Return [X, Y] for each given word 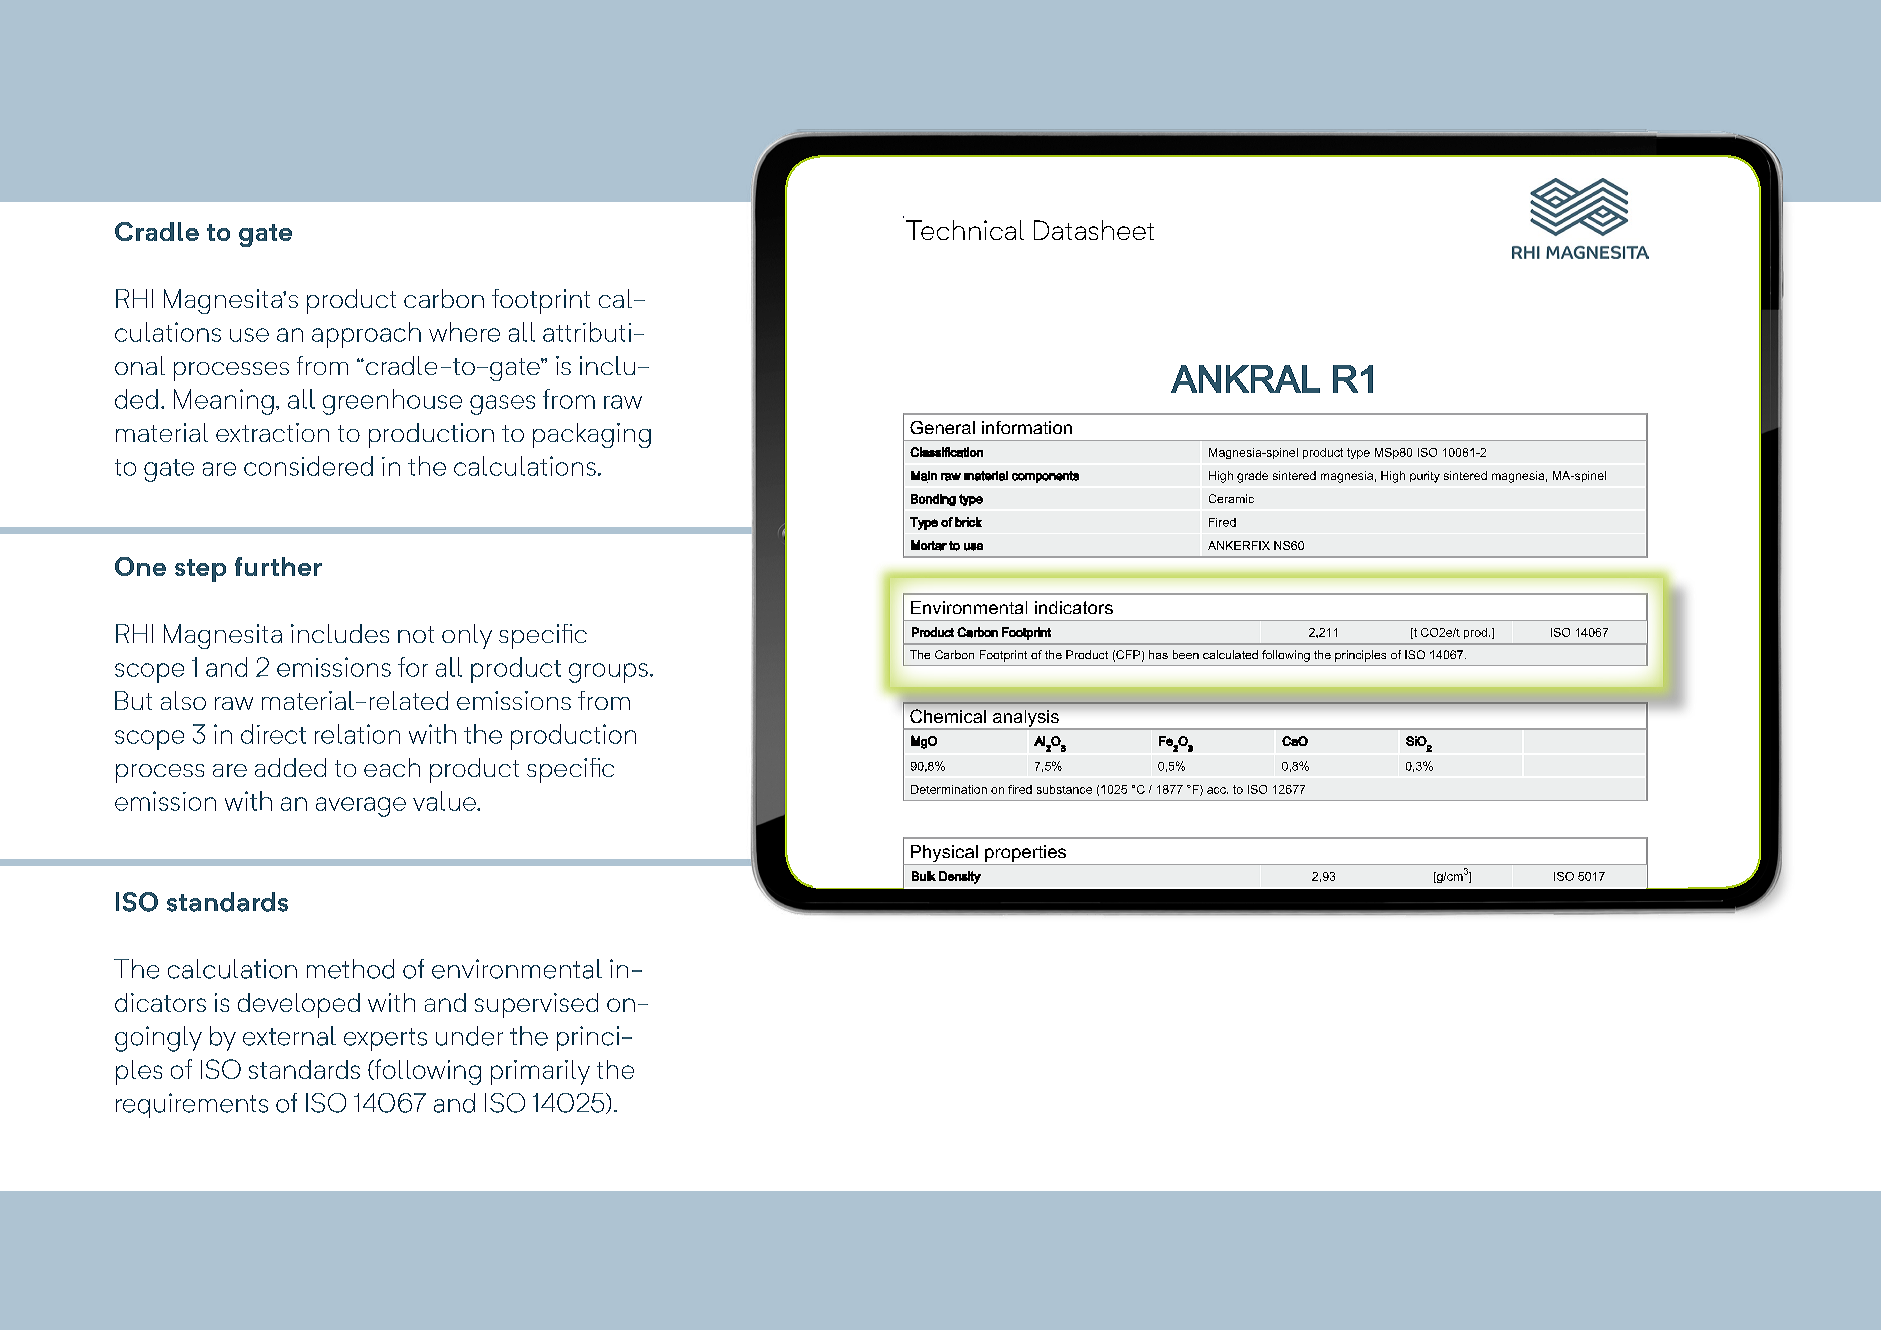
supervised [536, 1005]
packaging [592, 435]
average [361, 807]
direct [273, 734]
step [200, 570]
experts [385, 1039]
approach [366, 335]
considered [308, 466]
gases [502, 405]
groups [608, 673]
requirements [192, 1105]
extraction [272, 432]
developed [299, 1005]
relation [357, 734]
